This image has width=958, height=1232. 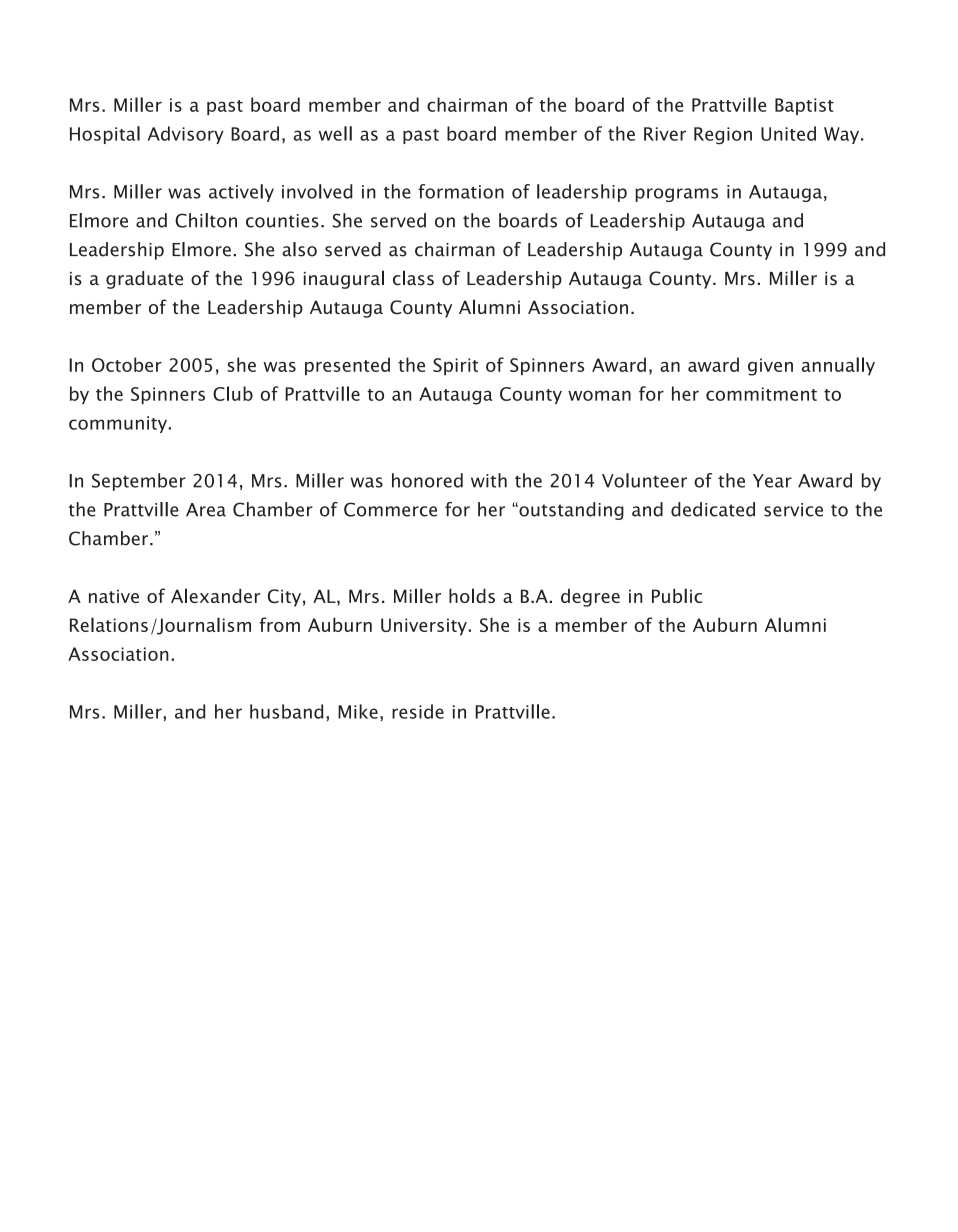 What do you see at coordinates (286, 711) in the image?
I see `husband` at bounding box center [286, 711].
